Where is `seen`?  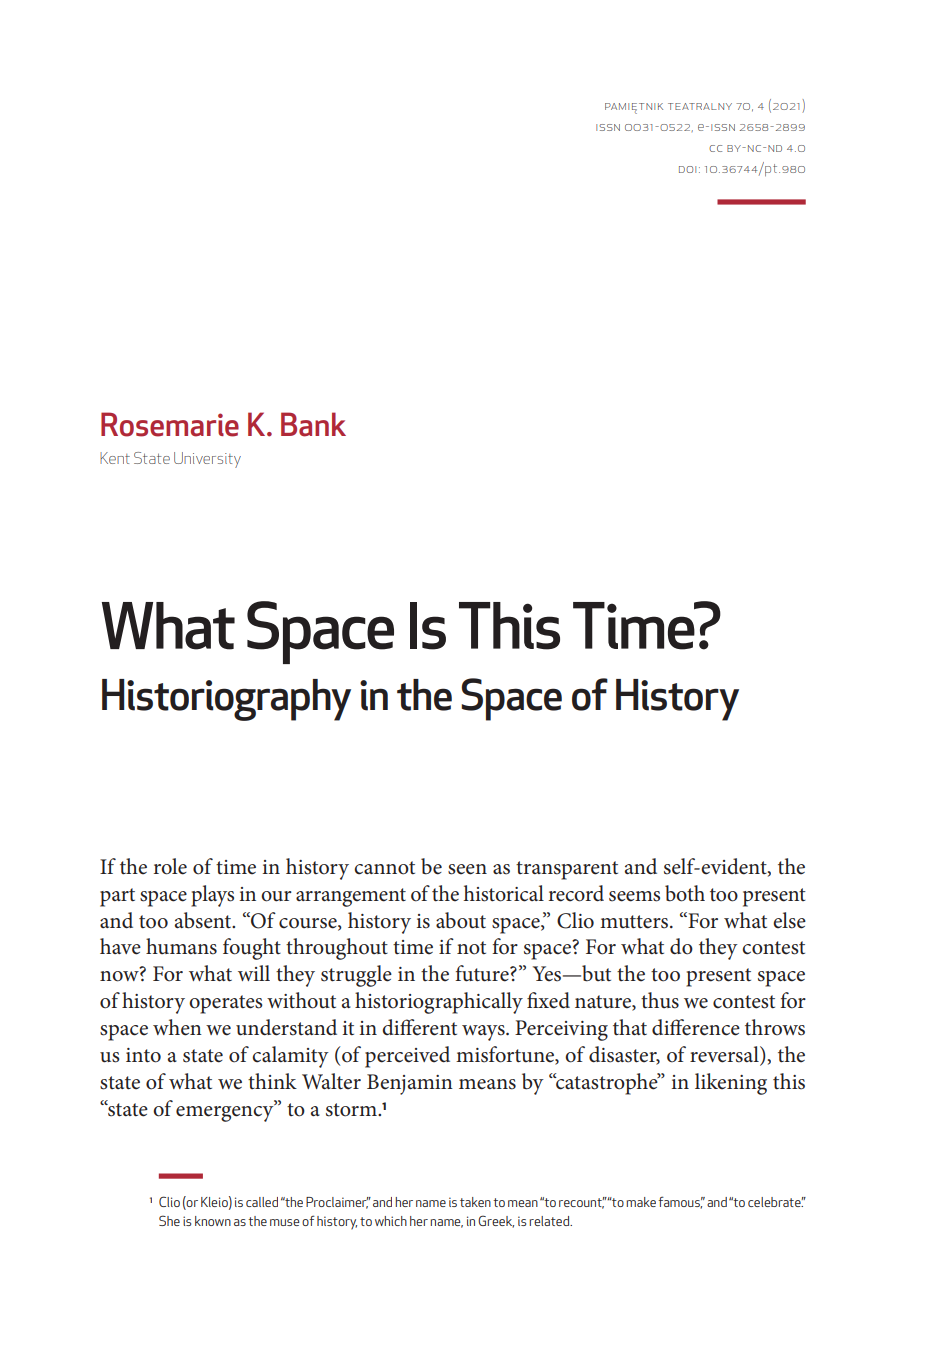 seen is located at coordinates (467, 869).
